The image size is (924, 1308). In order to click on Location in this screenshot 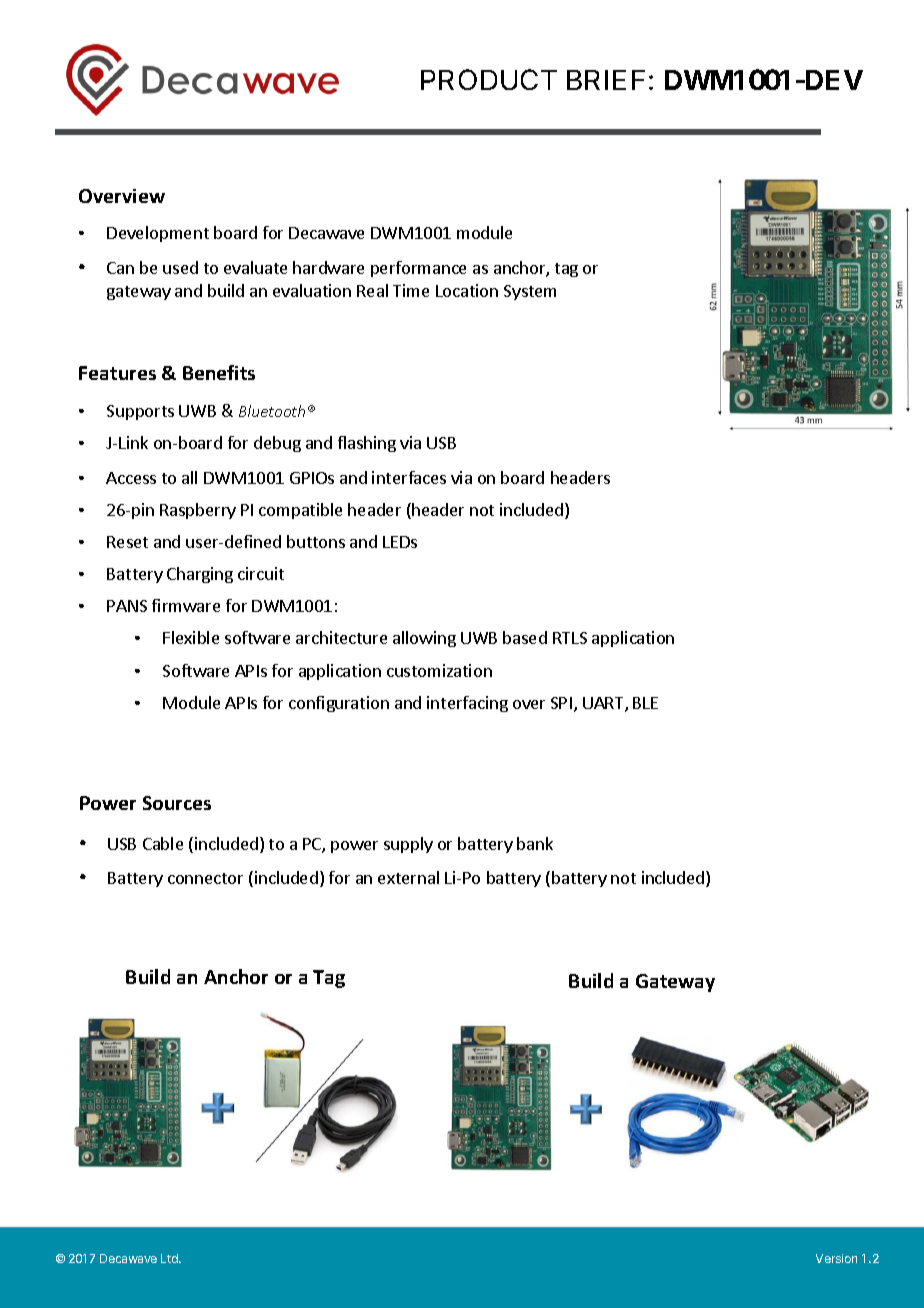, I will do `click(467, 290)`.
